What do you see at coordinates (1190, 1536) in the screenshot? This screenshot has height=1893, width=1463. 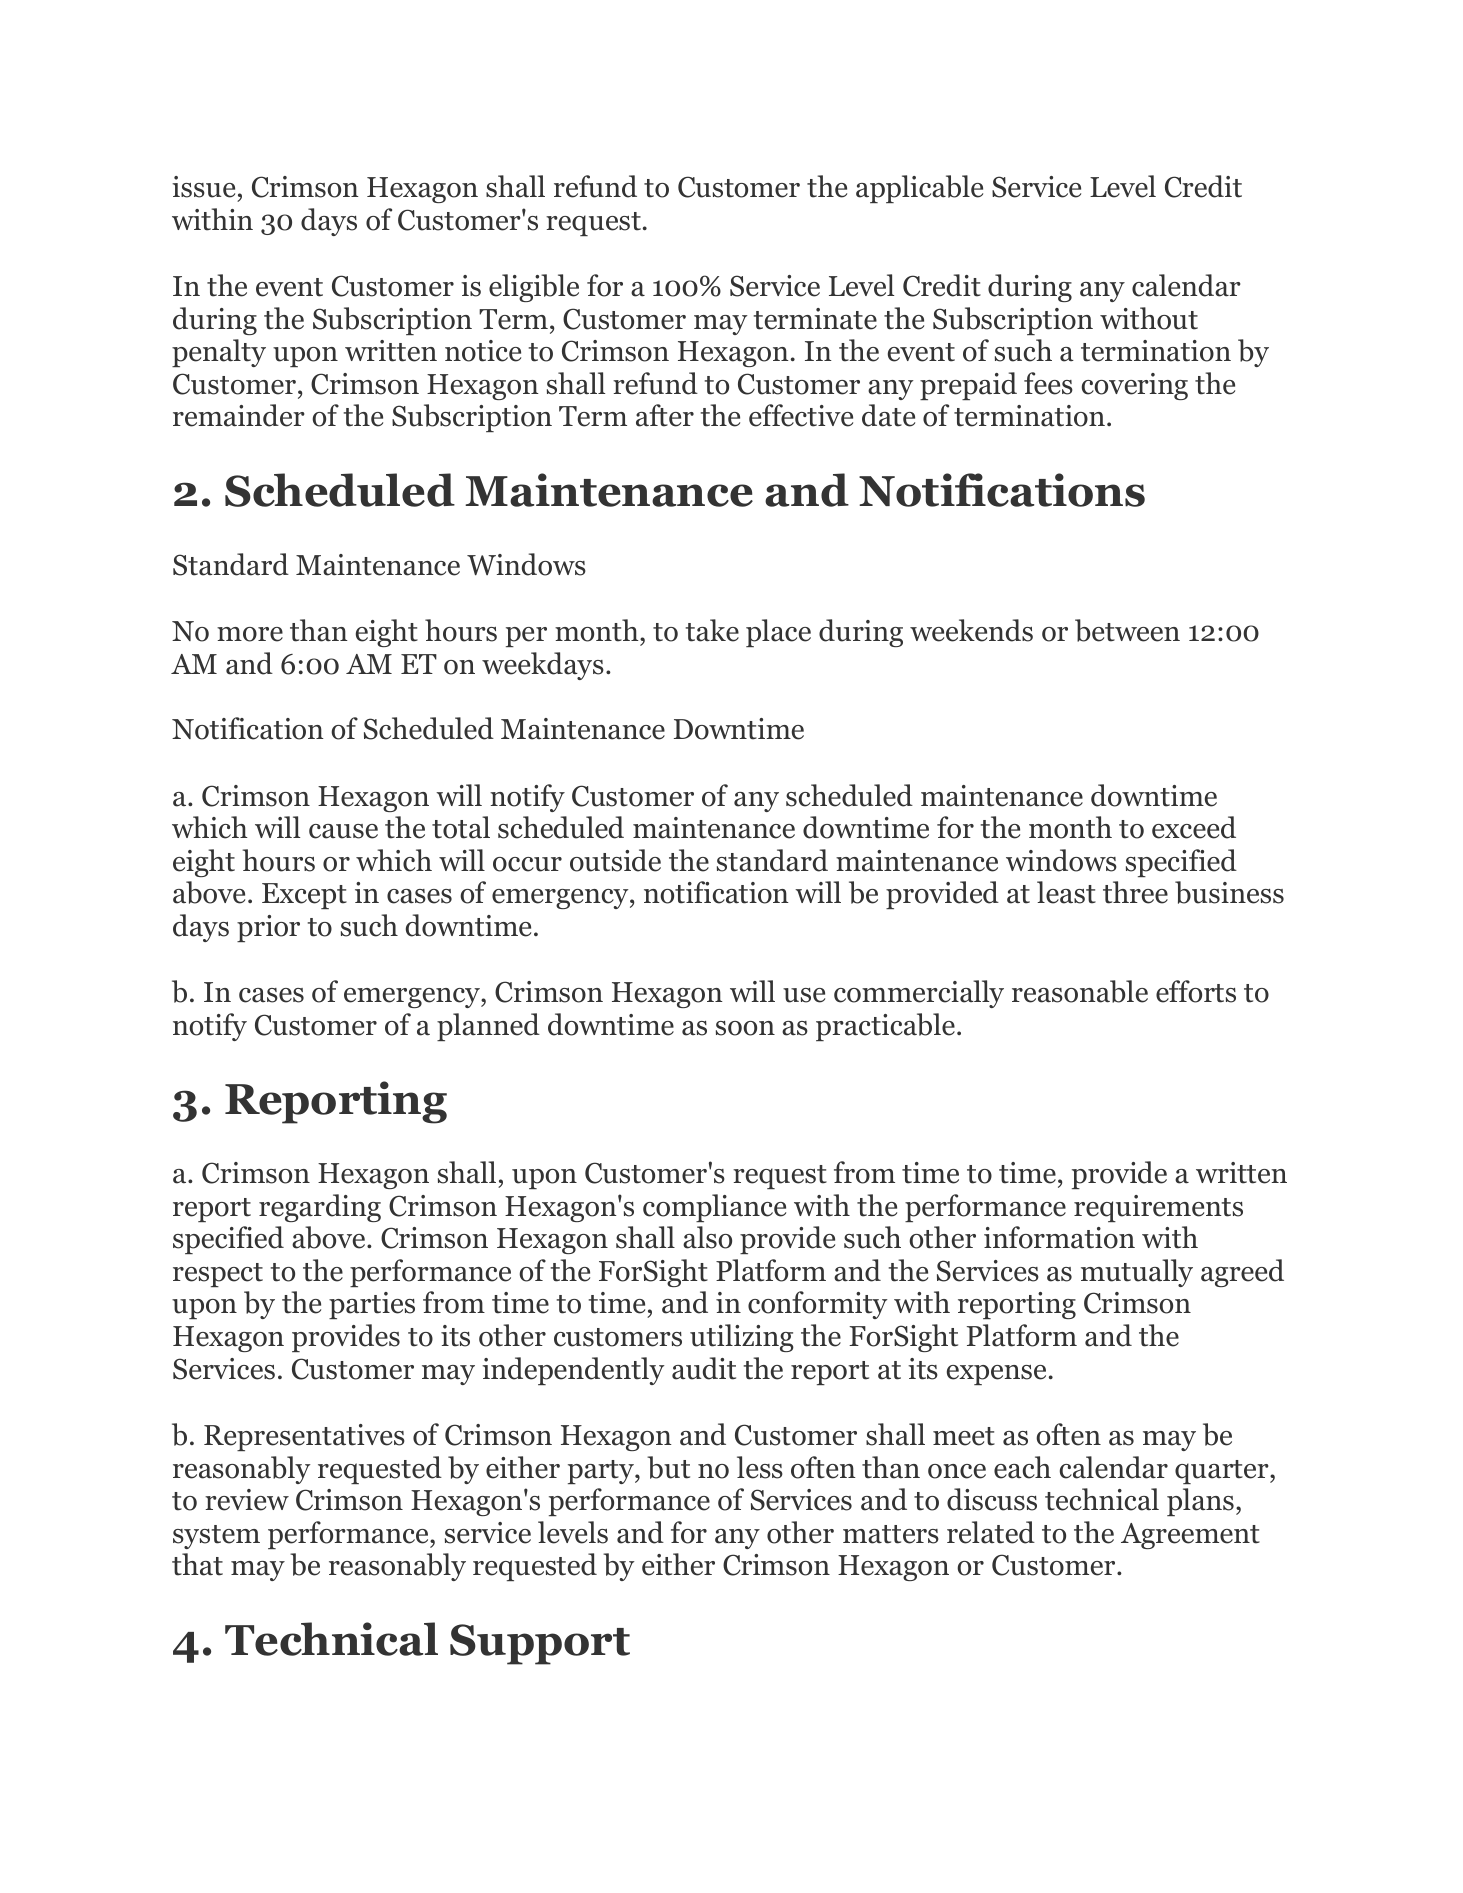 I see `Agreement` at bounding box center [1190, 1536].
